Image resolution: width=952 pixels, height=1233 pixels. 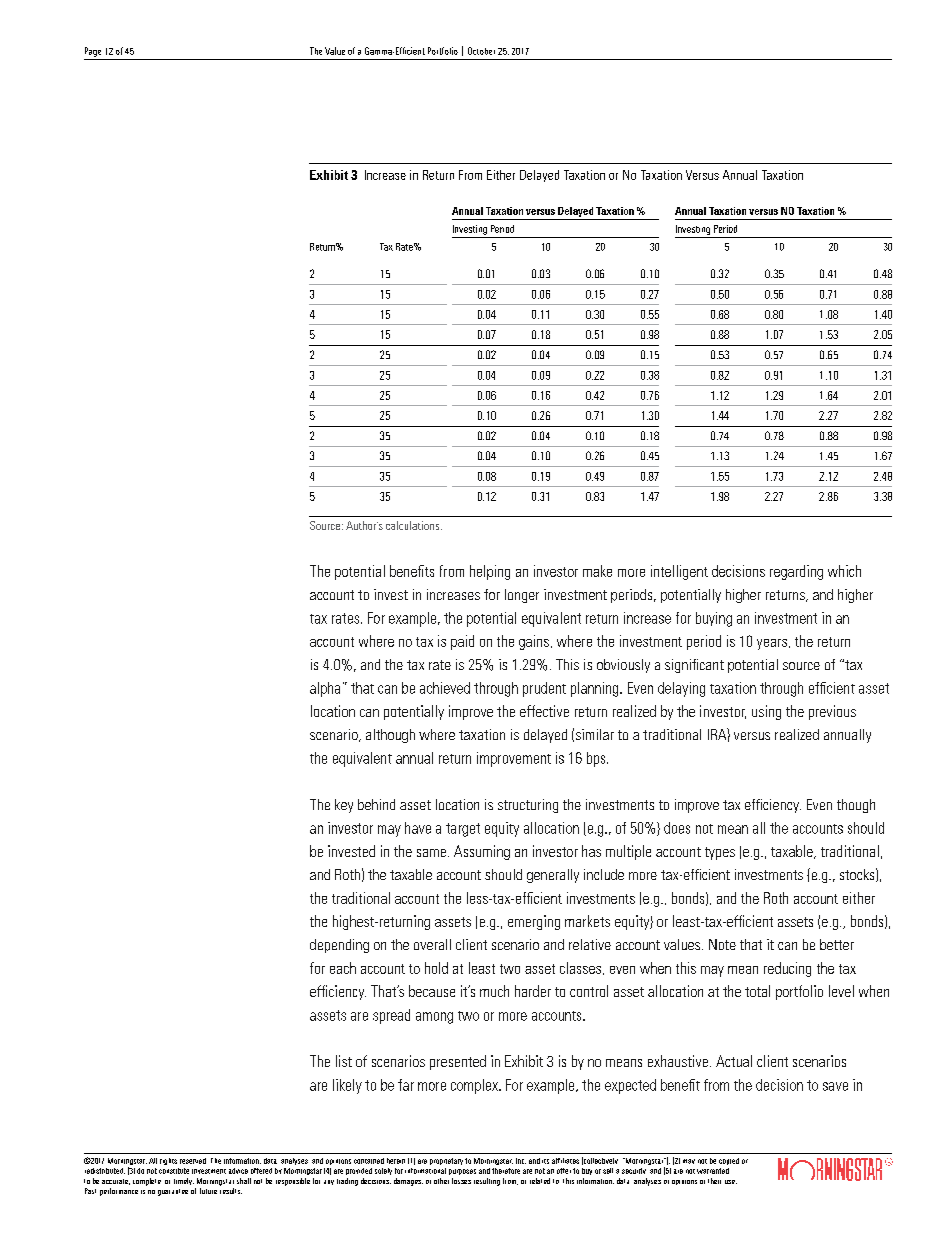 I want to click on purposes, so click(x=462, y=1172).
